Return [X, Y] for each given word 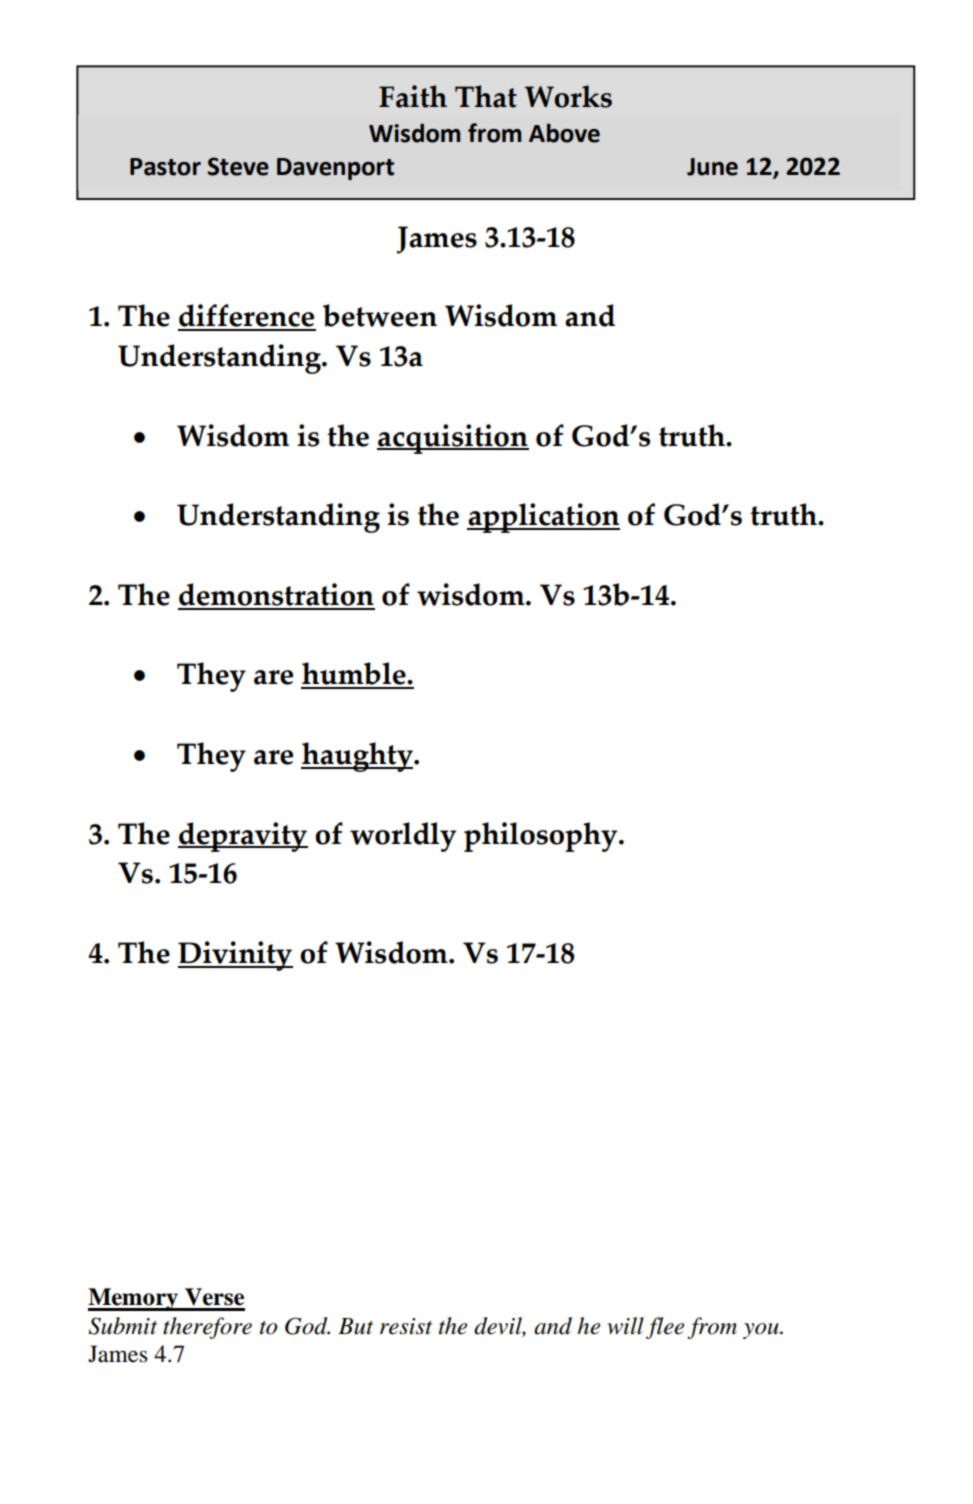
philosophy [542, 837]
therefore [207, 1328]
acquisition [453, 439]
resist [406, 1326]
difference [247, 317]
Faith [413, 96]
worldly [403, 837]
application [543, 518]
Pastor [165, 167]
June [712, 167]
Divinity [235, 956]
